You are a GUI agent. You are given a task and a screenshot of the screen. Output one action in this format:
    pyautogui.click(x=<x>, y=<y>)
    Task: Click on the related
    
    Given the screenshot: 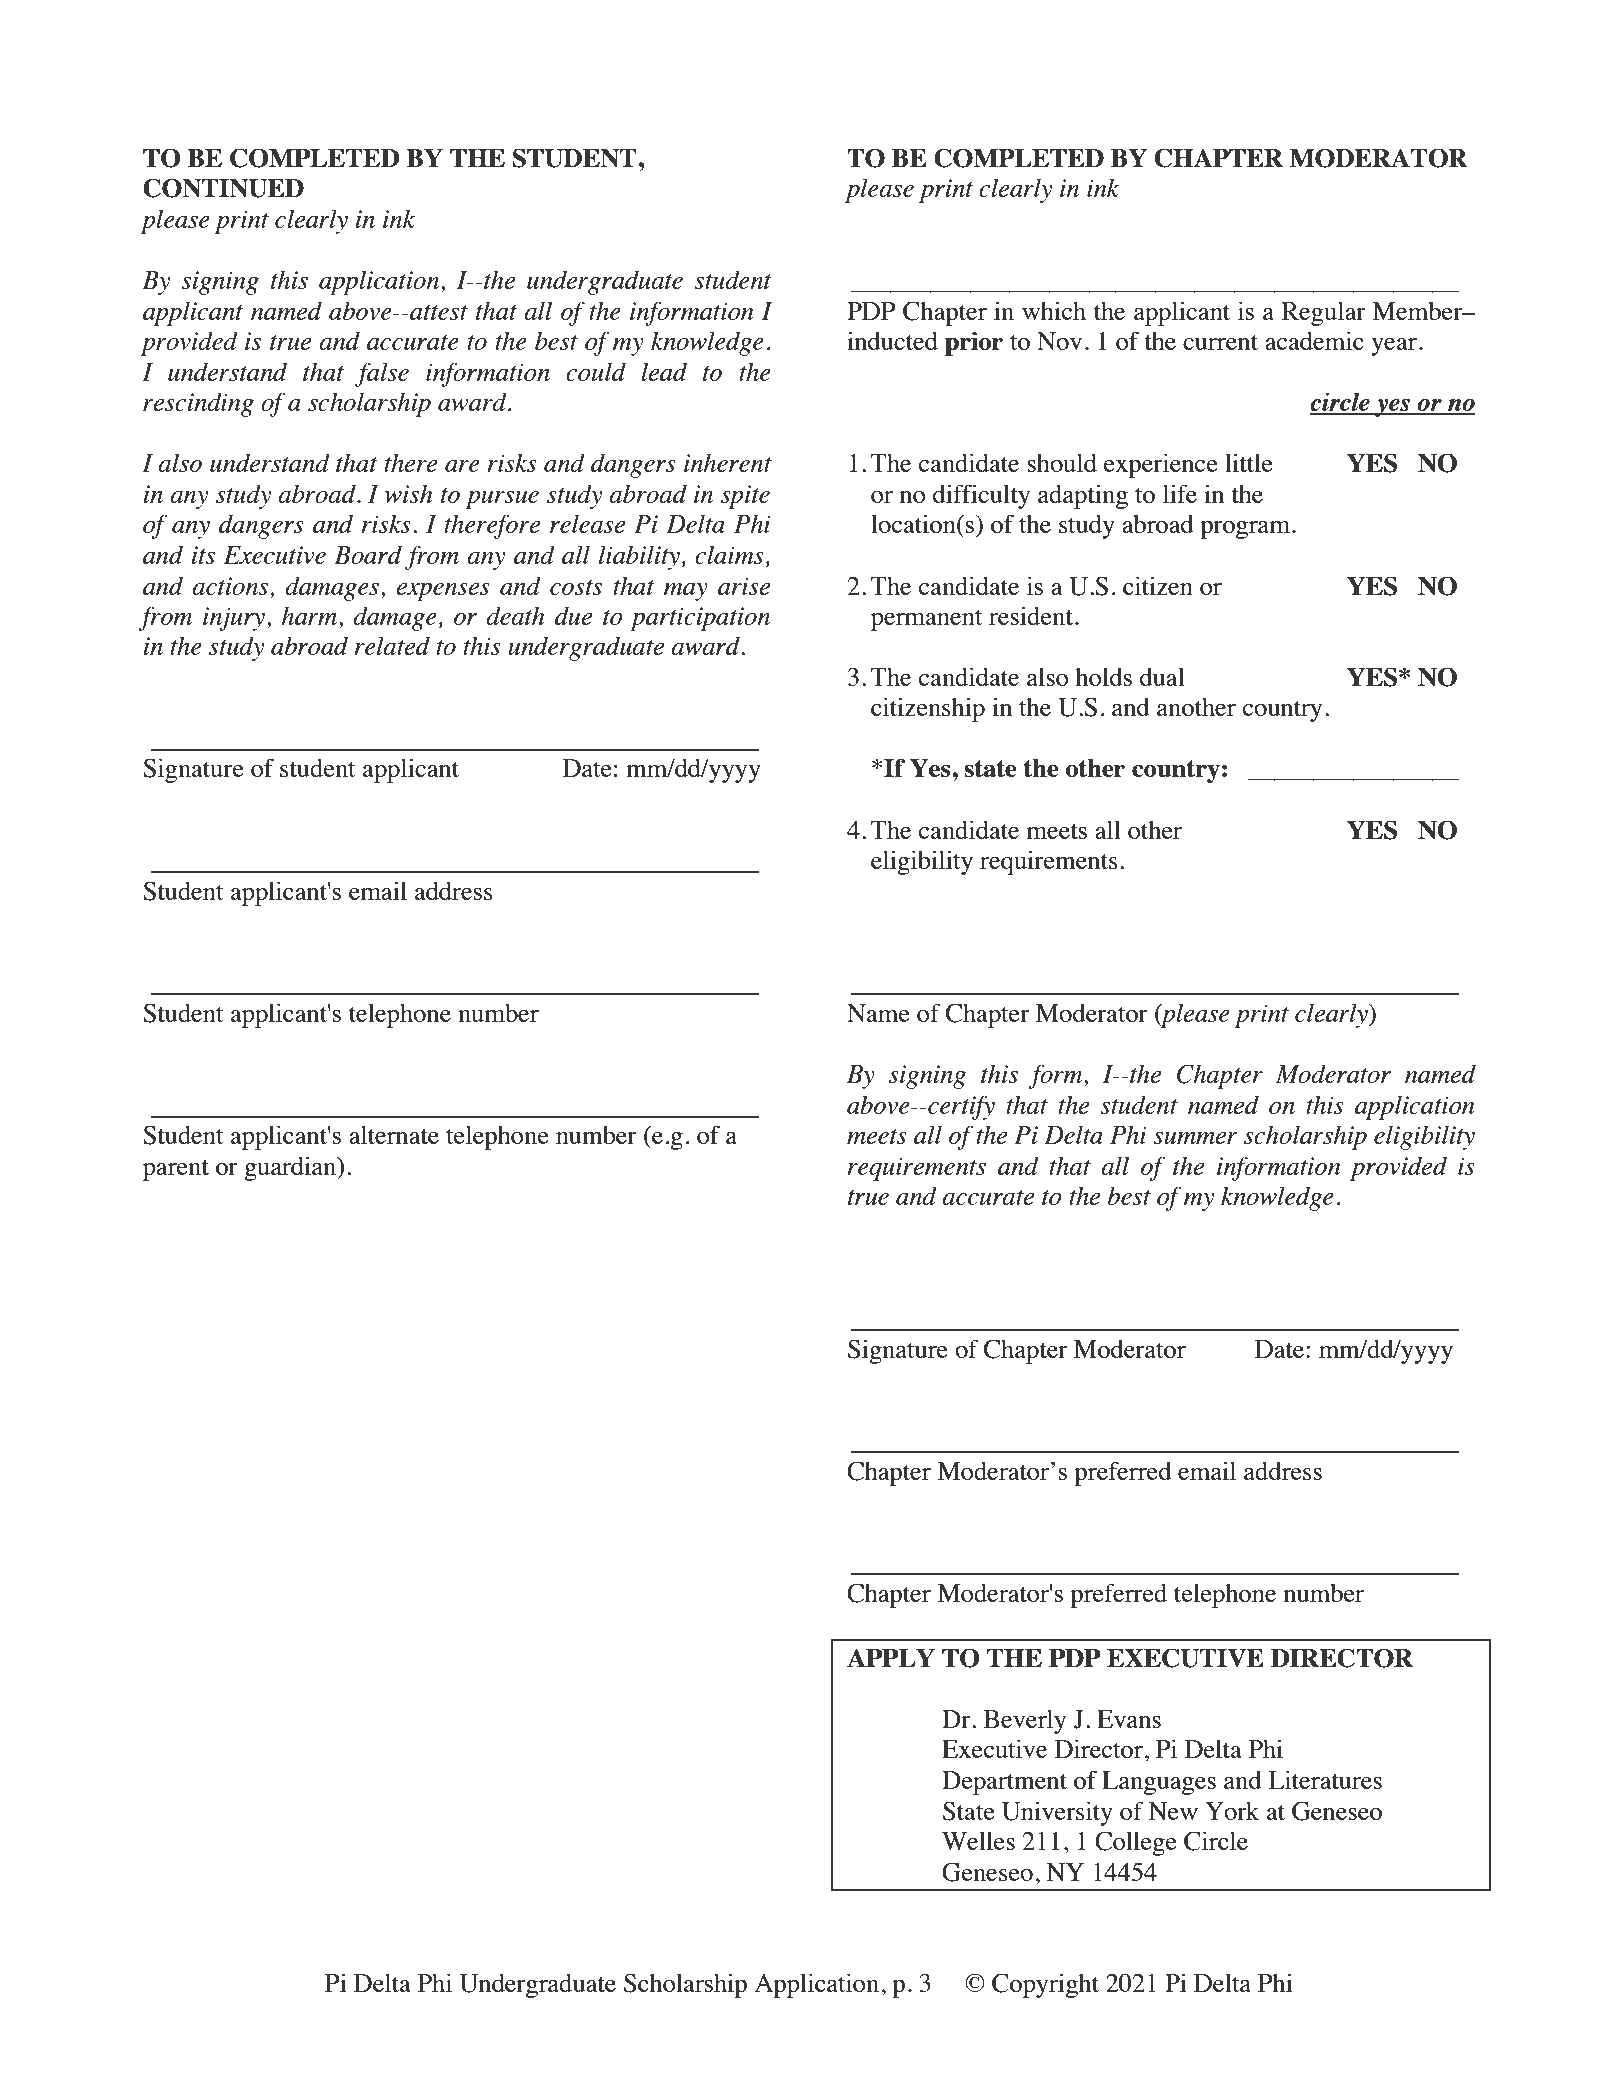 What is the action you would take?
    pyautogui.click(x=392, y=646)
